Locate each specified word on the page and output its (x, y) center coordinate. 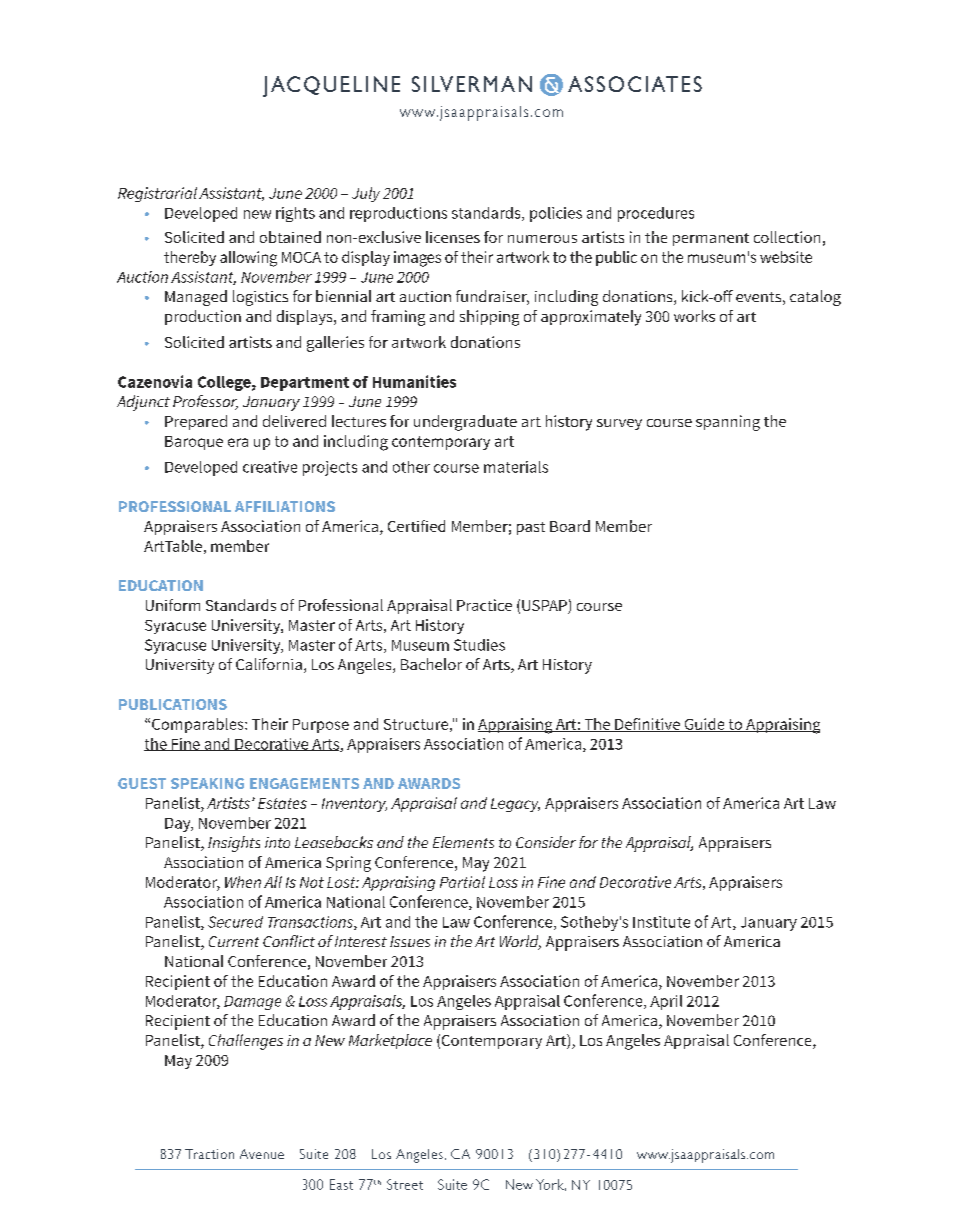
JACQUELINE (331, 86)
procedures (656, 214)
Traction (209, 1154)
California (269, 664)
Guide (704, 725)
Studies (479, 645)
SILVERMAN (472, 84)
